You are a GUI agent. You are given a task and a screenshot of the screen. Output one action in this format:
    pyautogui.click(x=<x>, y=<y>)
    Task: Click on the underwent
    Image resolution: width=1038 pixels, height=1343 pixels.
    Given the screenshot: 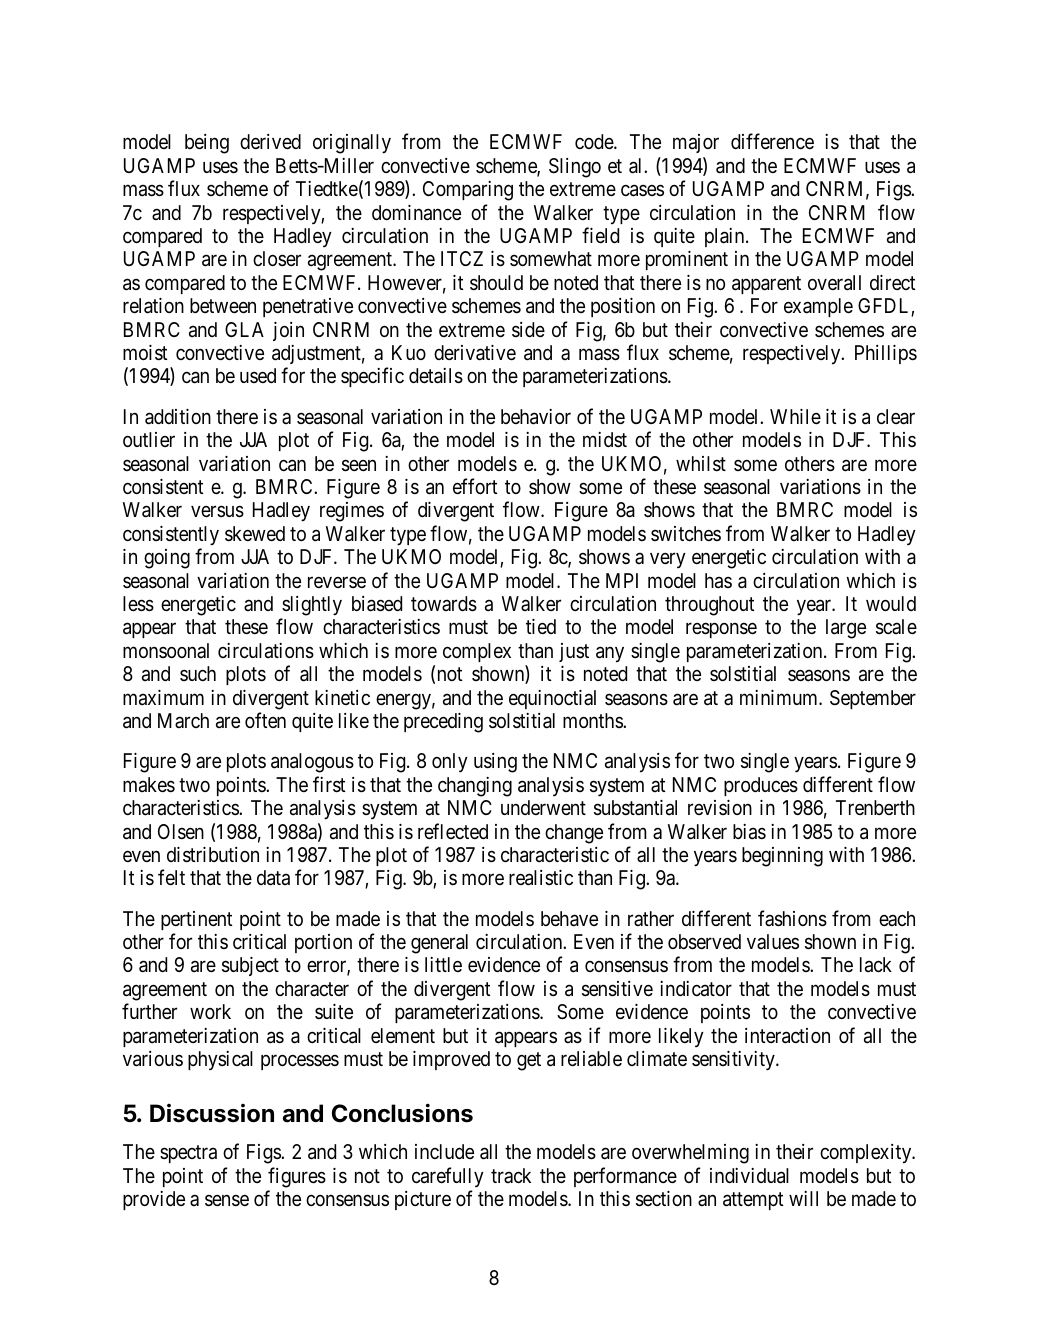 What is the action you would take?
    pyautogui.click(x=543, y=807)
